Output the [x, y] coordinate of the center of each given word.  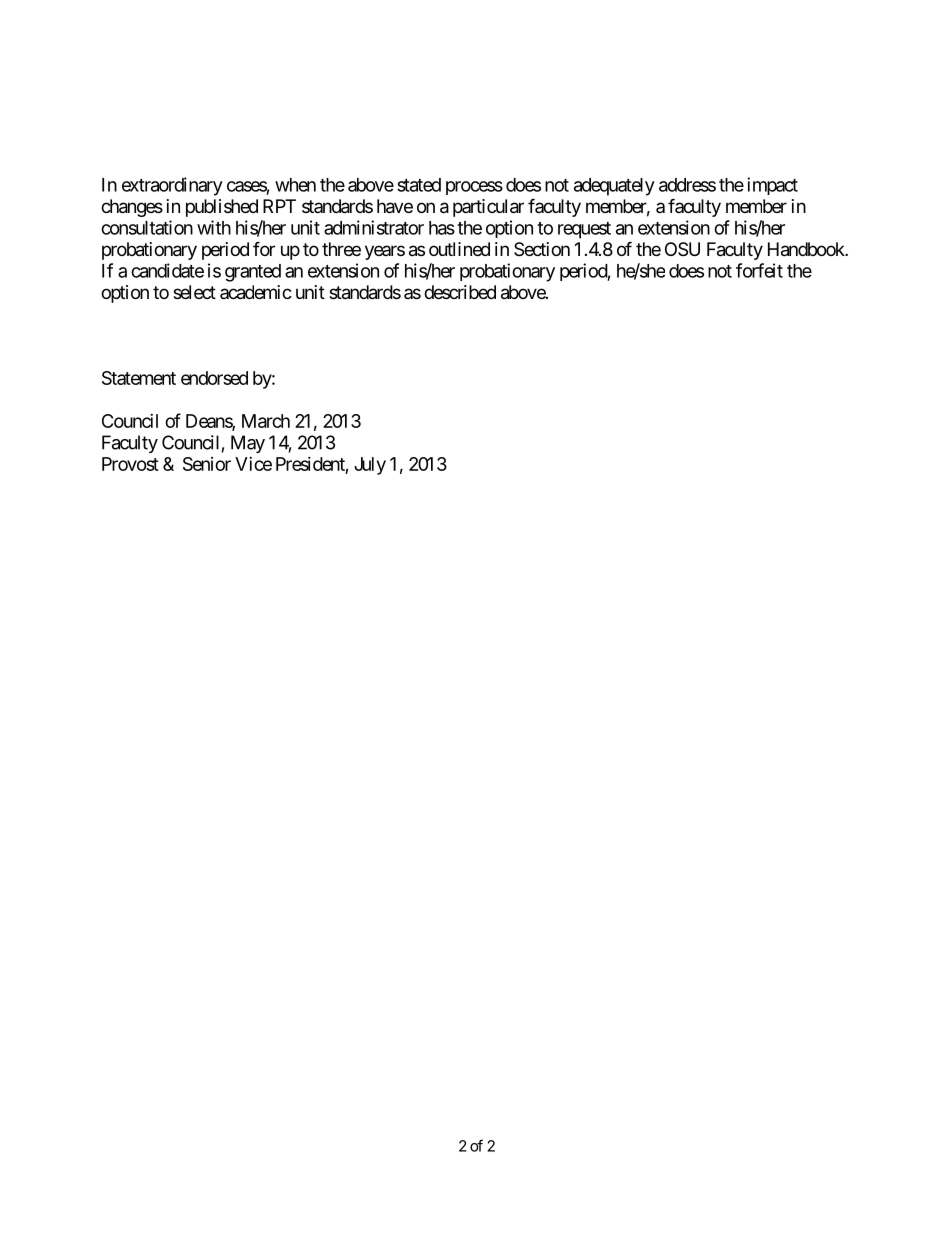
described [460, 292]
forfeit [759, 270]
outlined [459, 249]
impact [772, 186]
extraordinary [172, 186]
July [370, 466]
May [248, 444]
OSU [682, 249]
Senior [207, 464]
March [266, 421]
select [194, 292]
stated [419, 185]
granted [253, 273]
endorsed [214, 378]
